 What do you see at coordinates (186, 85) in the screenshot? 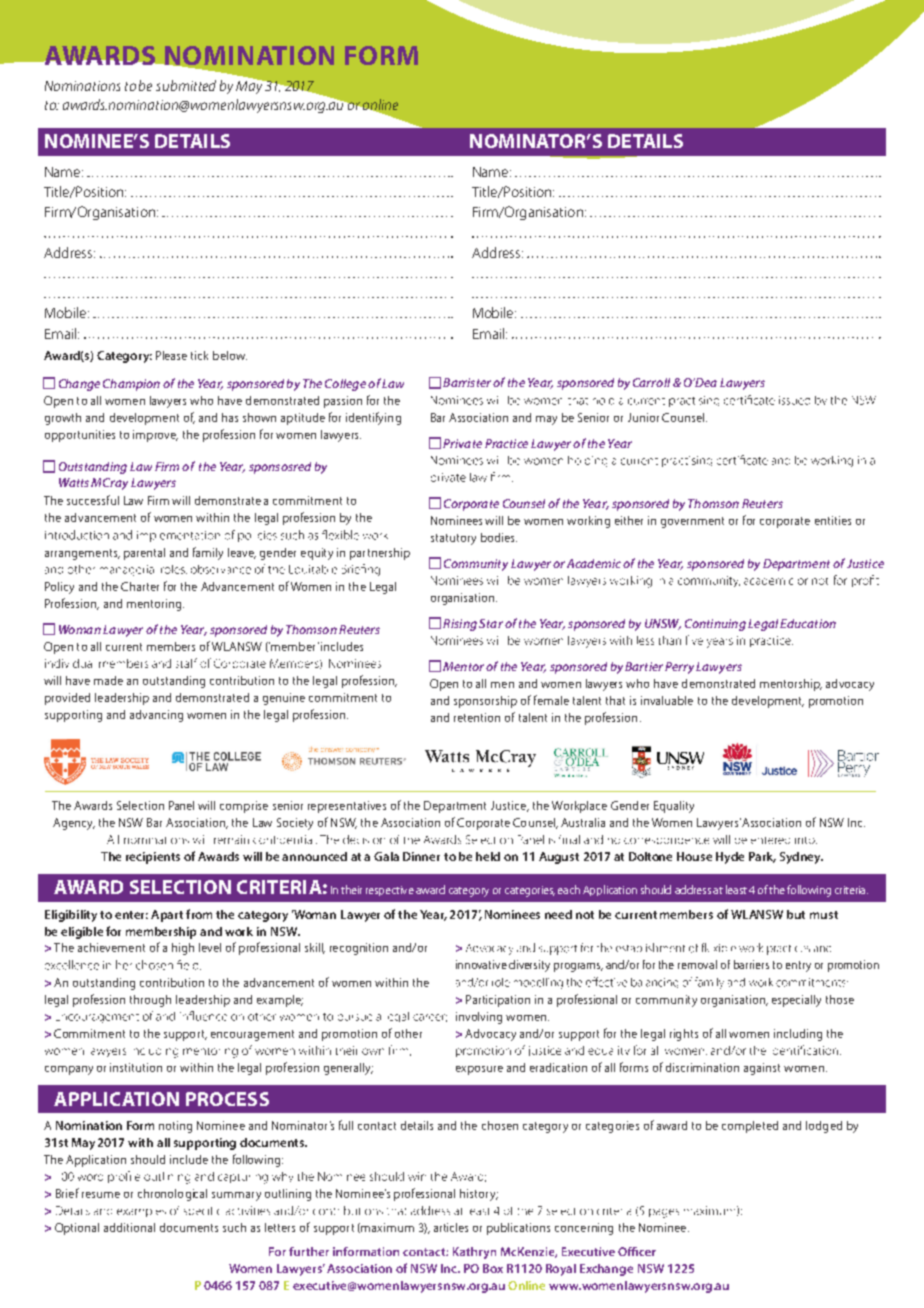
I see `submitted` at bounding box center [186, 85].
